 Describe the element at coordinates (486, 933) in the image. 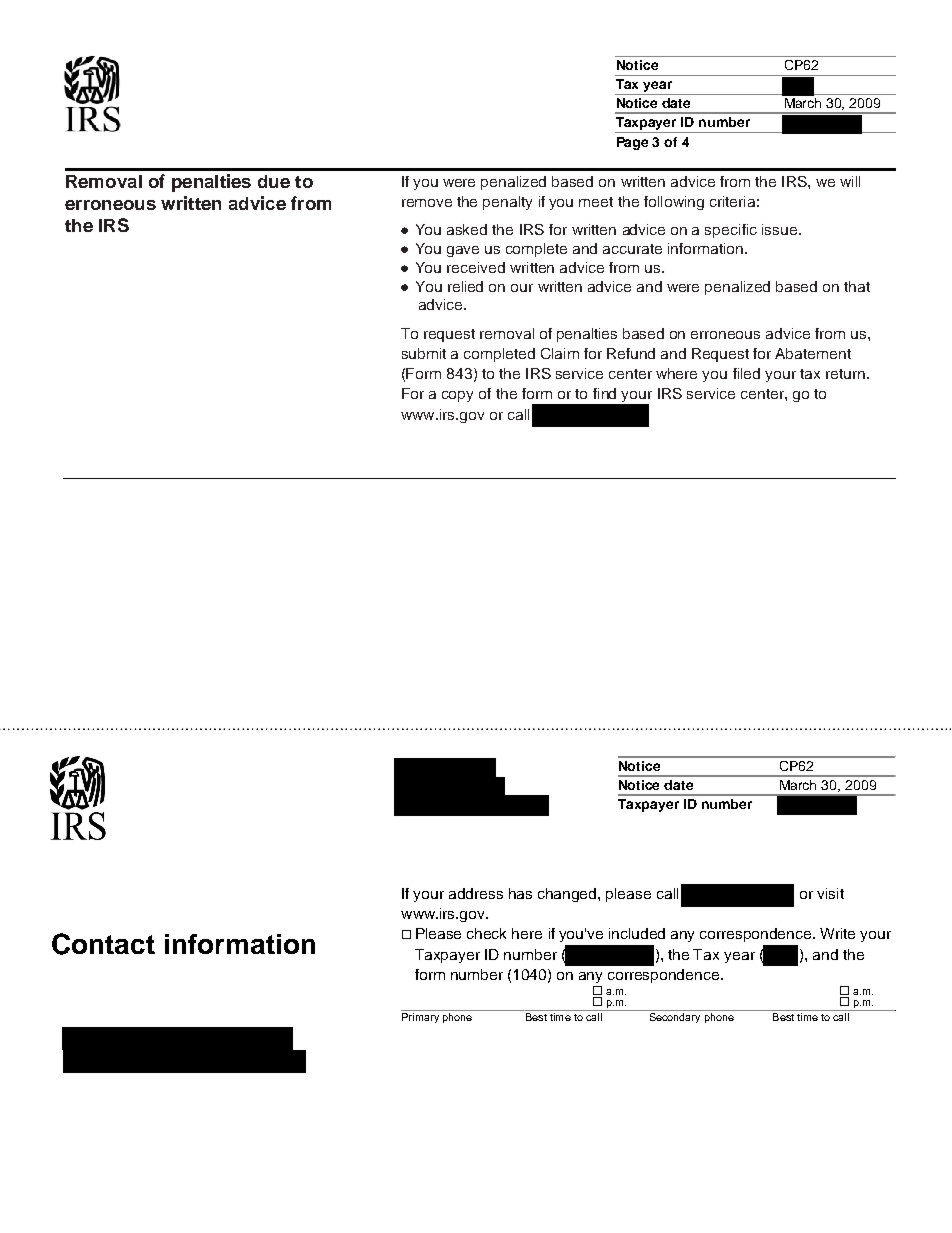

I see `check` at that location.
